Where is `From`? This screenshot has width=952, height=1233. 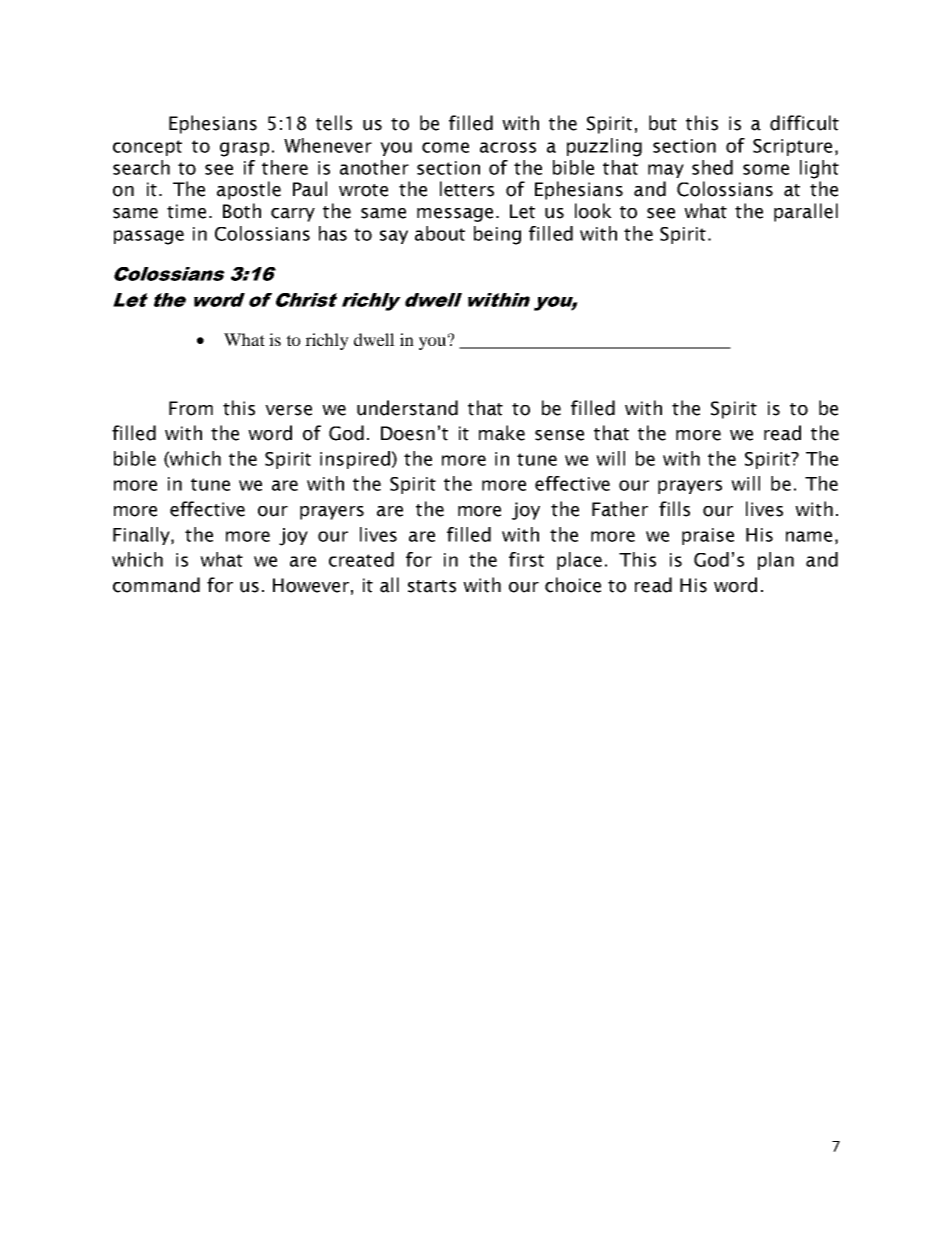
From is located at coordinates (191, 408).
